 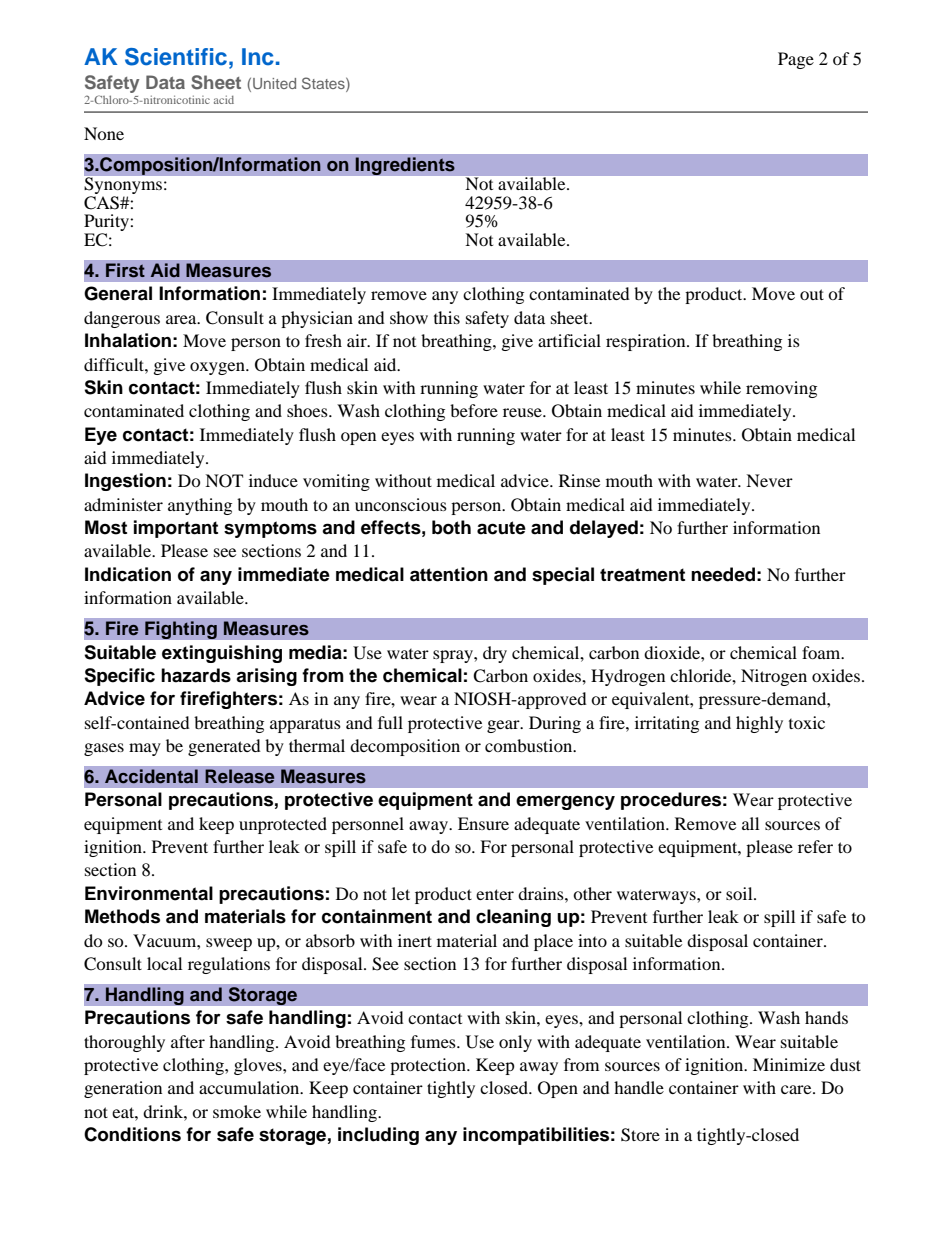 I want to click on acid, so click(x=224, y=99).
